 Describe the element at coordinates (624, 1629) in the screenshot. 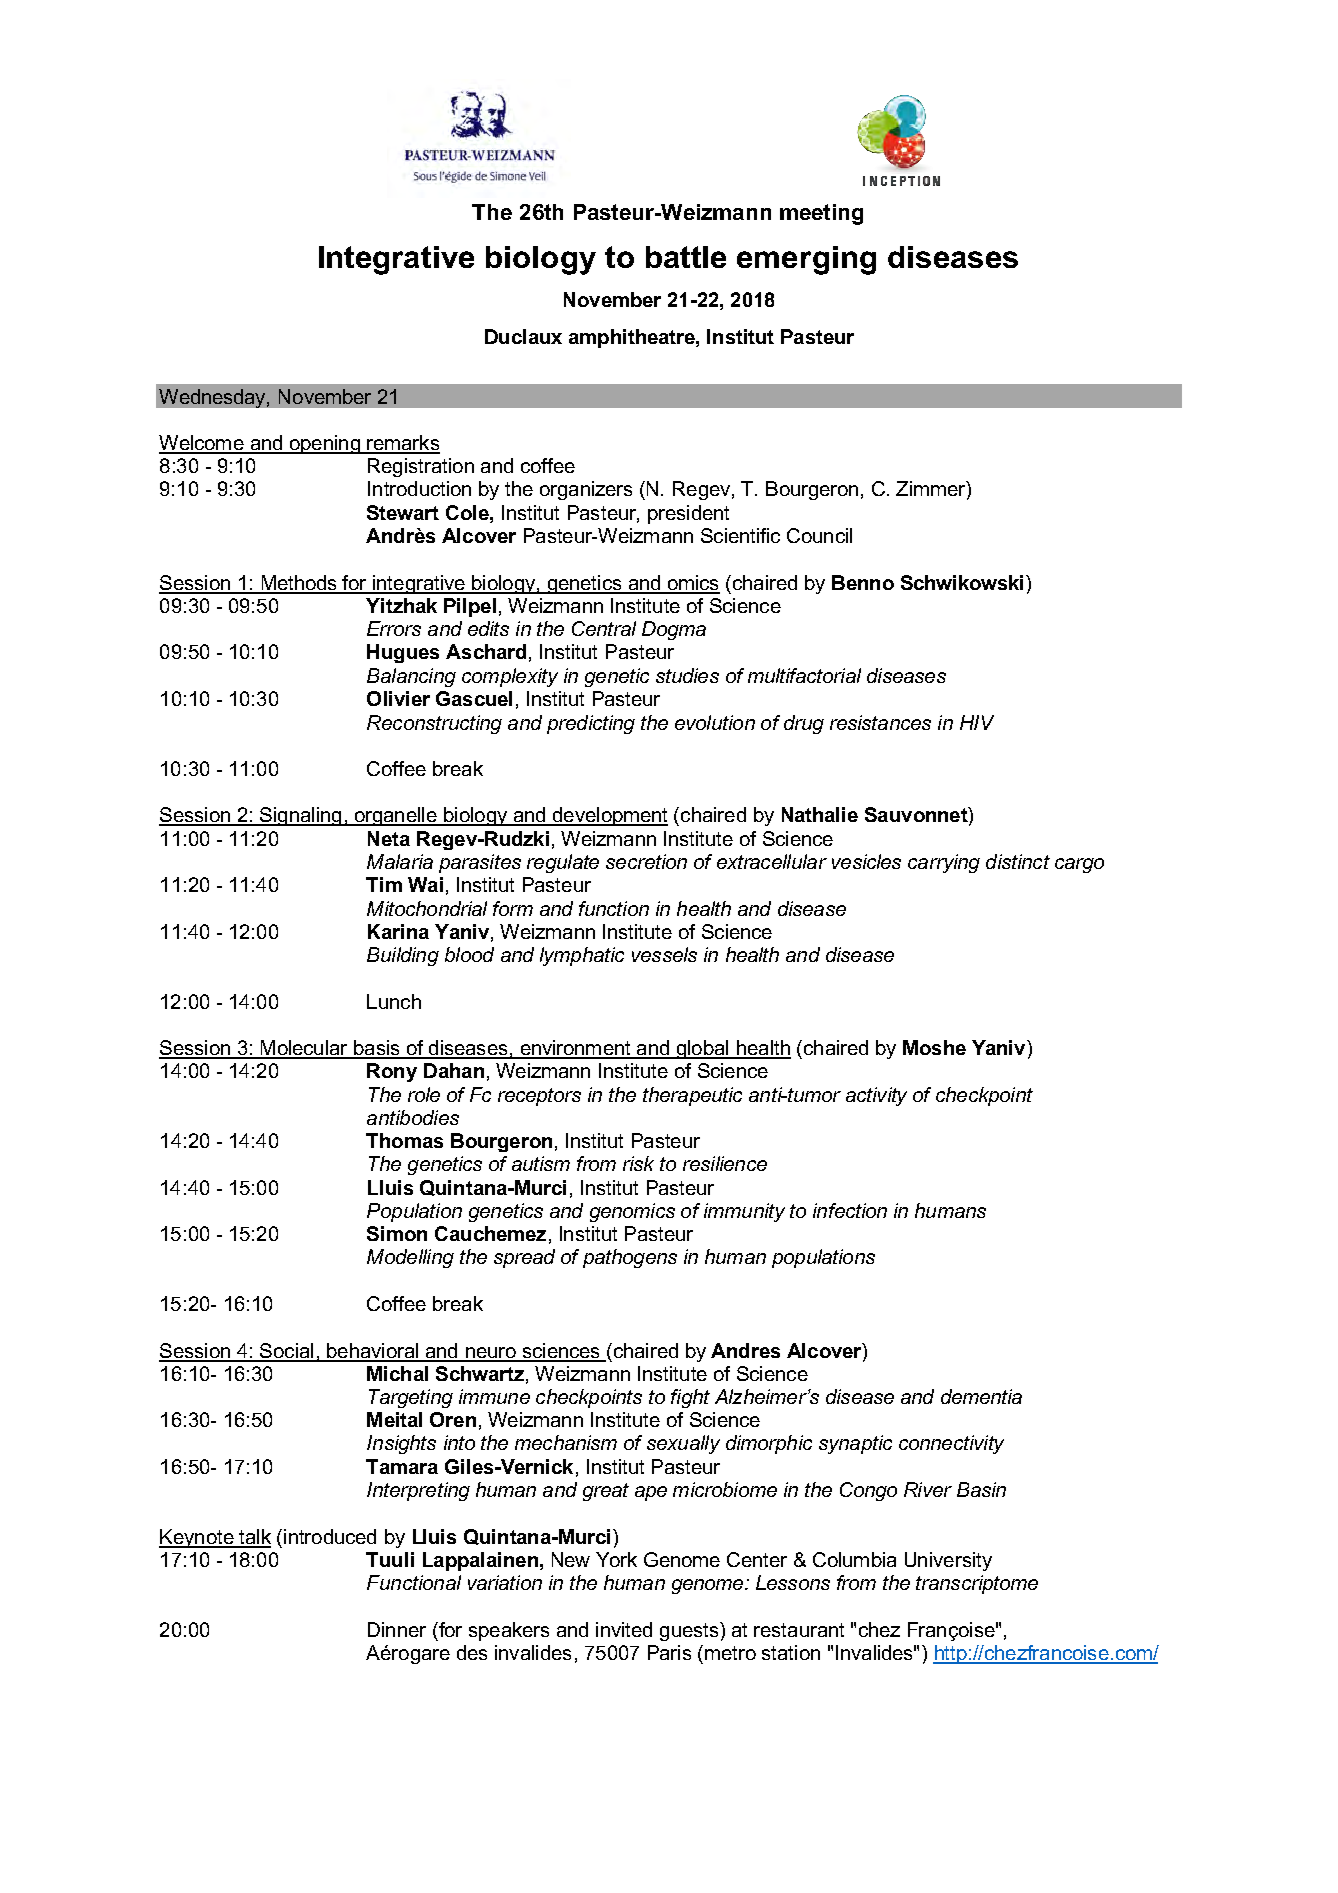

I see `invited` at that location.
